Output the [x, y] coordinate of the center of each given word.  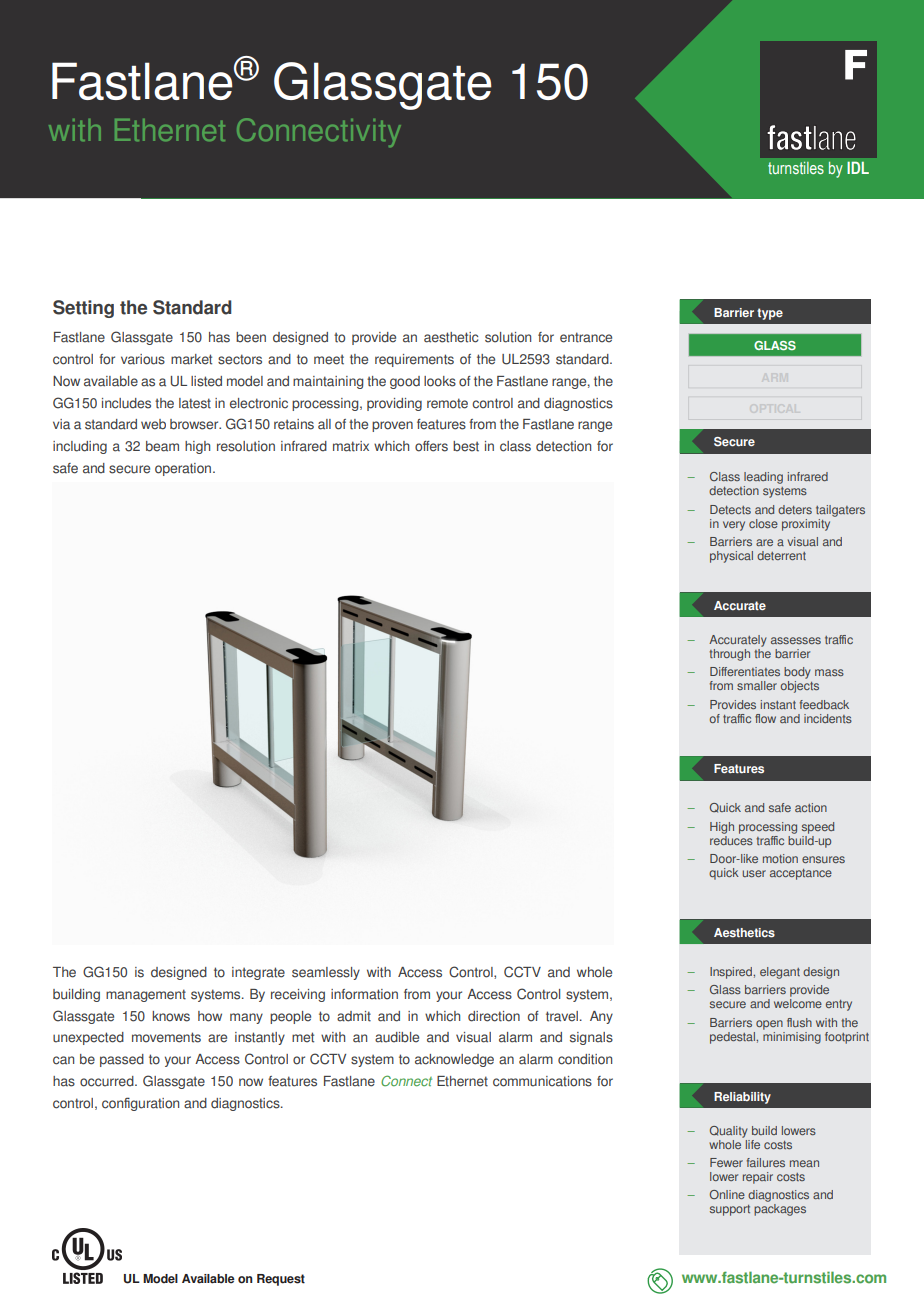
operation [184, 469]
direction [494, 1016]
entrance [586, 337]
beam [162, 446]
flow [765, 718]
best [466, 446]
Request [281, 1280]
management [146, 995]
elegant [780, 973]
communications [542, 1081]
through [729, 655]
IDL [858, 167]
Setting [83, 309]
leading [763, 478]
